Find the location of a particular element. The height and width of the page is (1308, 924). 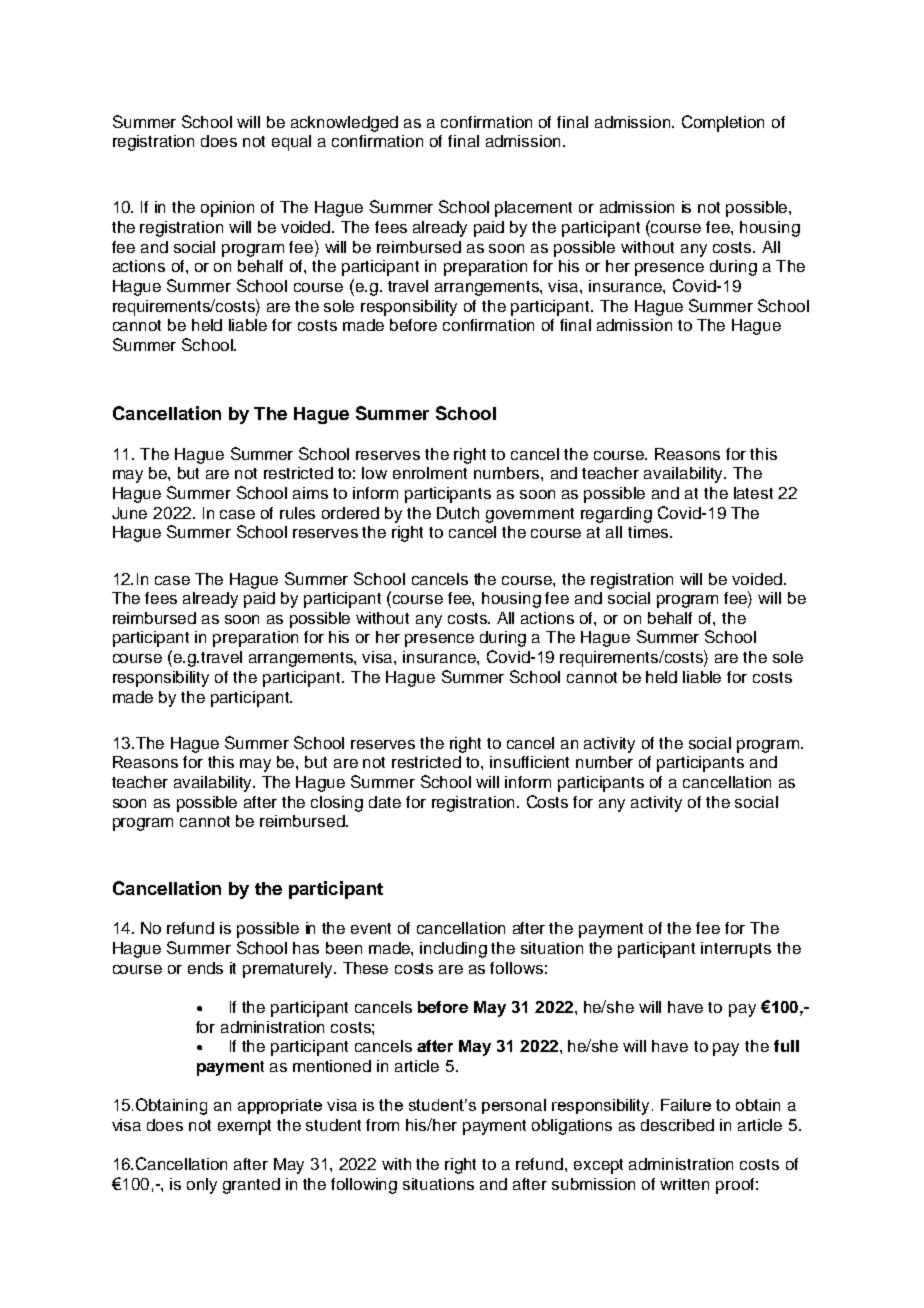

only is located at coordinates (202, 1186).
